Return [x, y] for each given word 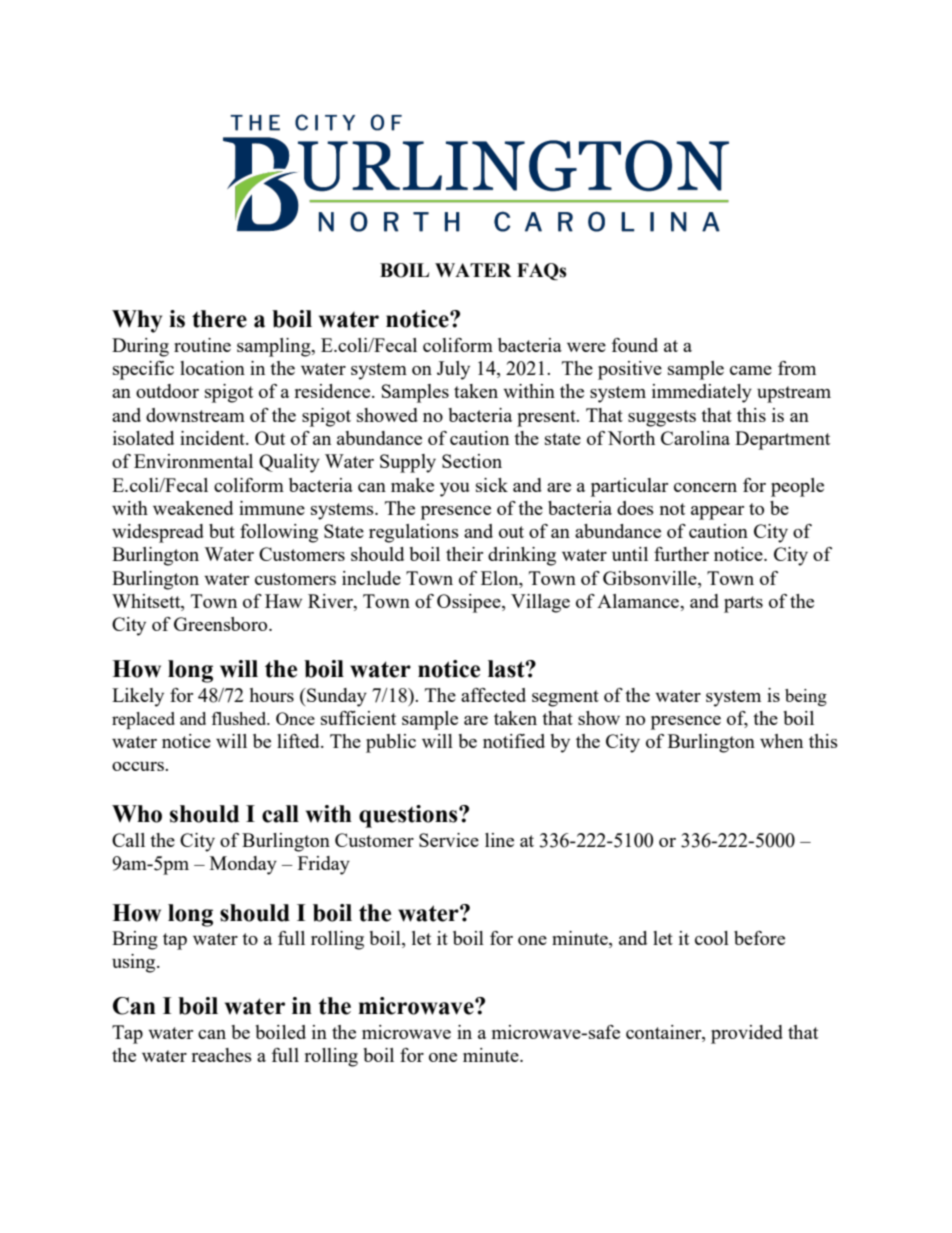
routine [202, 345]
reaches [221, 1055]
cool [712, 938]
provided [747, 1034]
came [751, 370]
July [453, 370]
